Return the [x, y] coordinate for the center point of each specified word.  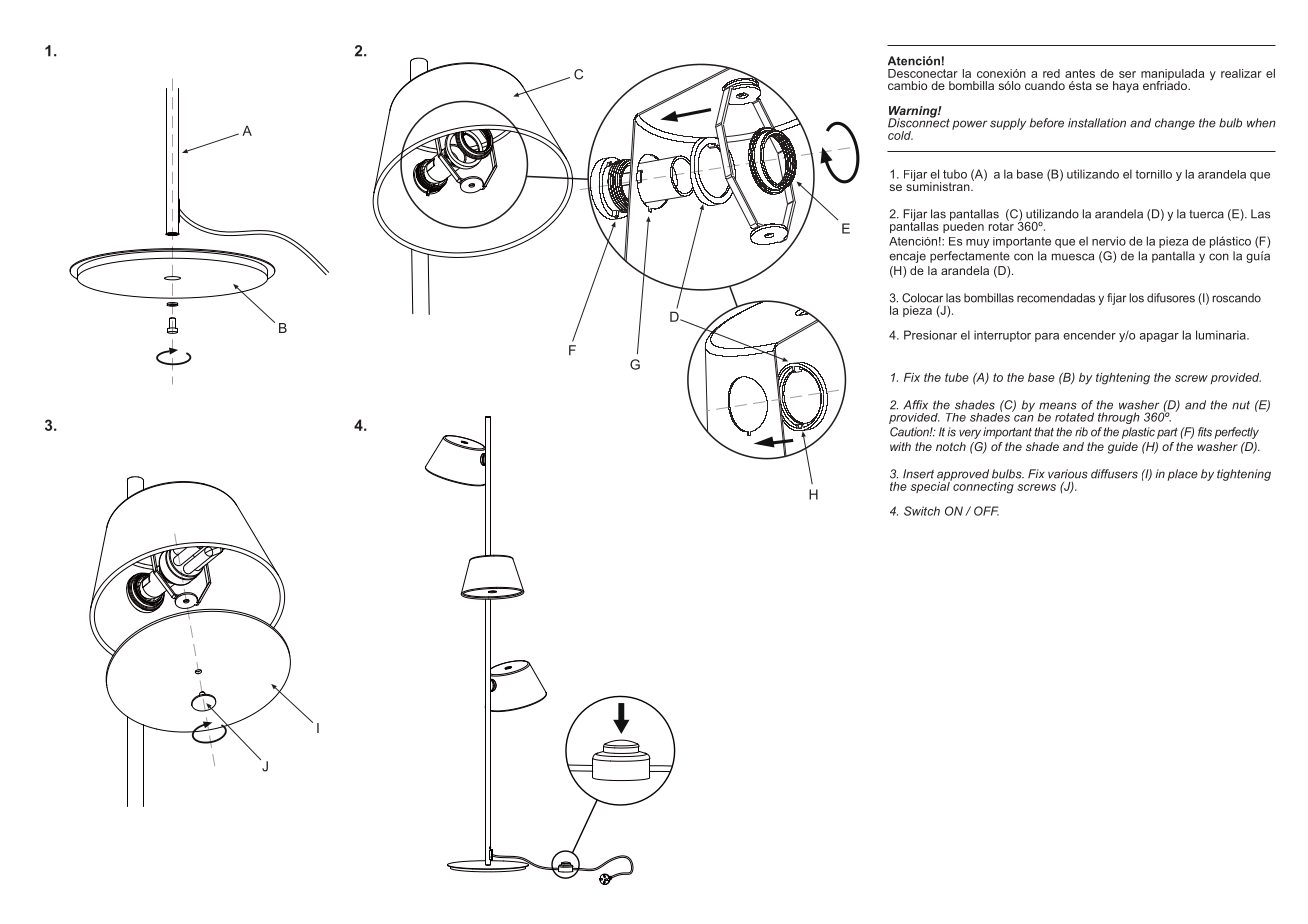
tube [957, 377]
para [1047, 337]
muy [977, 243]
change [1175, 124]
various [1068, 474]
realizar [1241, 73]
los [1136, 298]
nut [1241, 405]
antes [1080, 73]
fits [1205, 432]
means [1058, 406]
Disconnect [919, 122]
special [931, 486]
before [1047, 123]
